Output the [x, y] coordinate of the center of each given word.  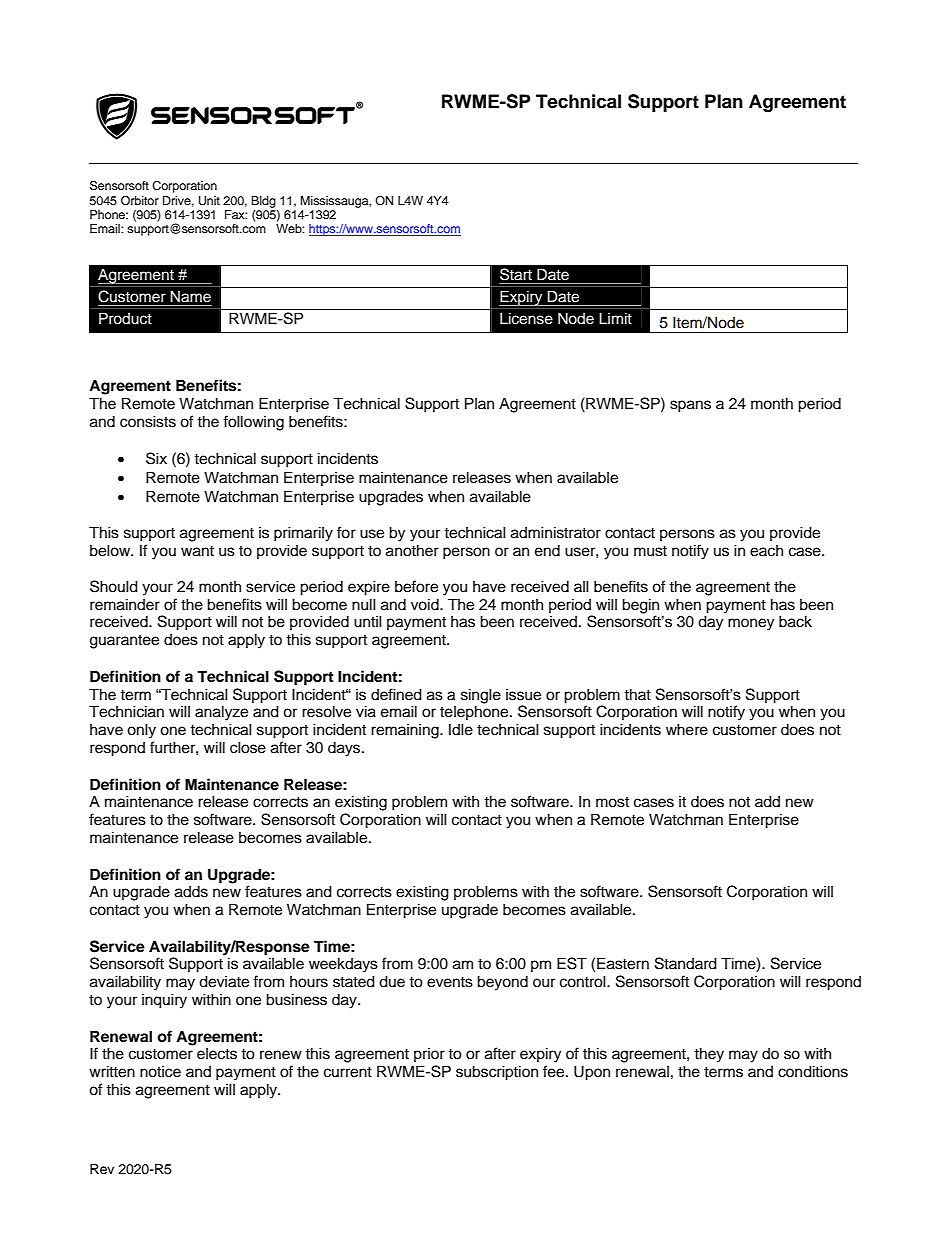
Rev [102, 1169]
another [412, 550]
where [687, 729]
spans [690, 406]
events [450, 982]
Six [156, 458]
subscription [497, 1073]
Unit [209, 201]
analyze [221, 713]
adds [191, 892]
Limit [615, 318]
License [526, 318]
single [481, 696]
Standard [686, 963]
